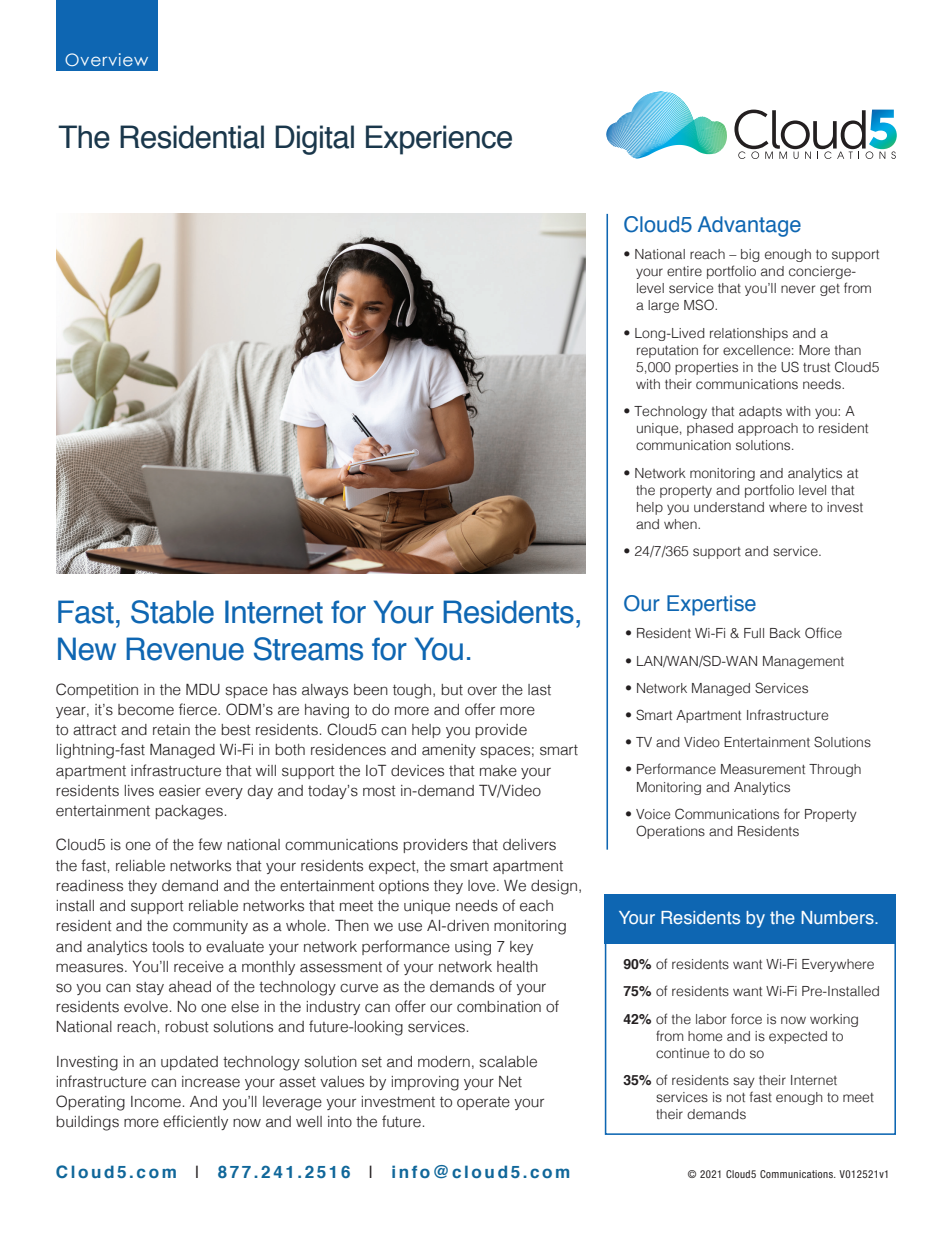  Describe the element at coordinates (749, 226) in the document. I see `Advantage` at that location.
